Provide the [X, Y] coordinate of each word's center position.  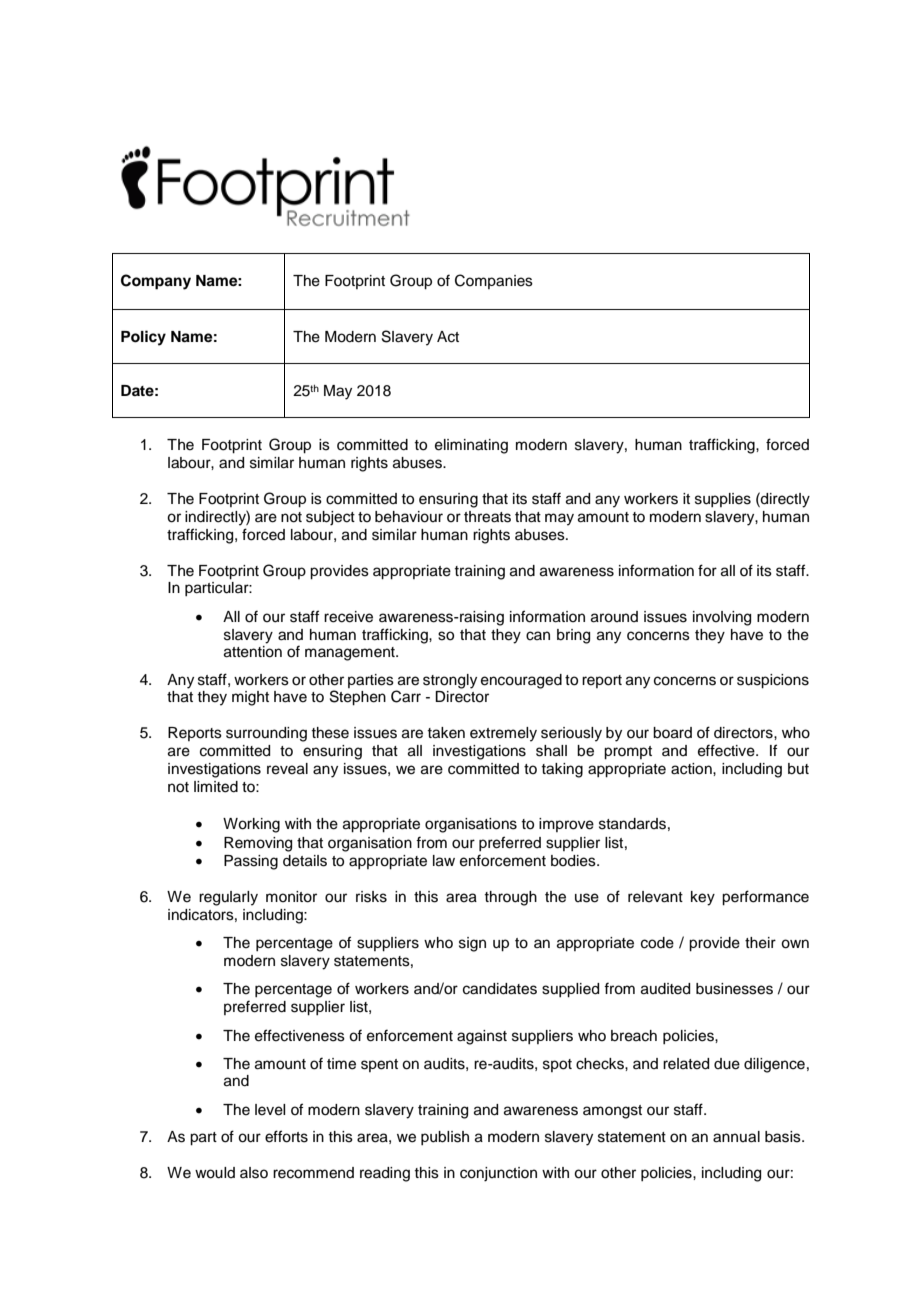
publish [445, 1138]
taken [446, 733]
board [672, 733]
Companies [494, 281]
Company [156, 282]
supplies [723, 500]
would [215, 1173]
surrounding [266, 734]
